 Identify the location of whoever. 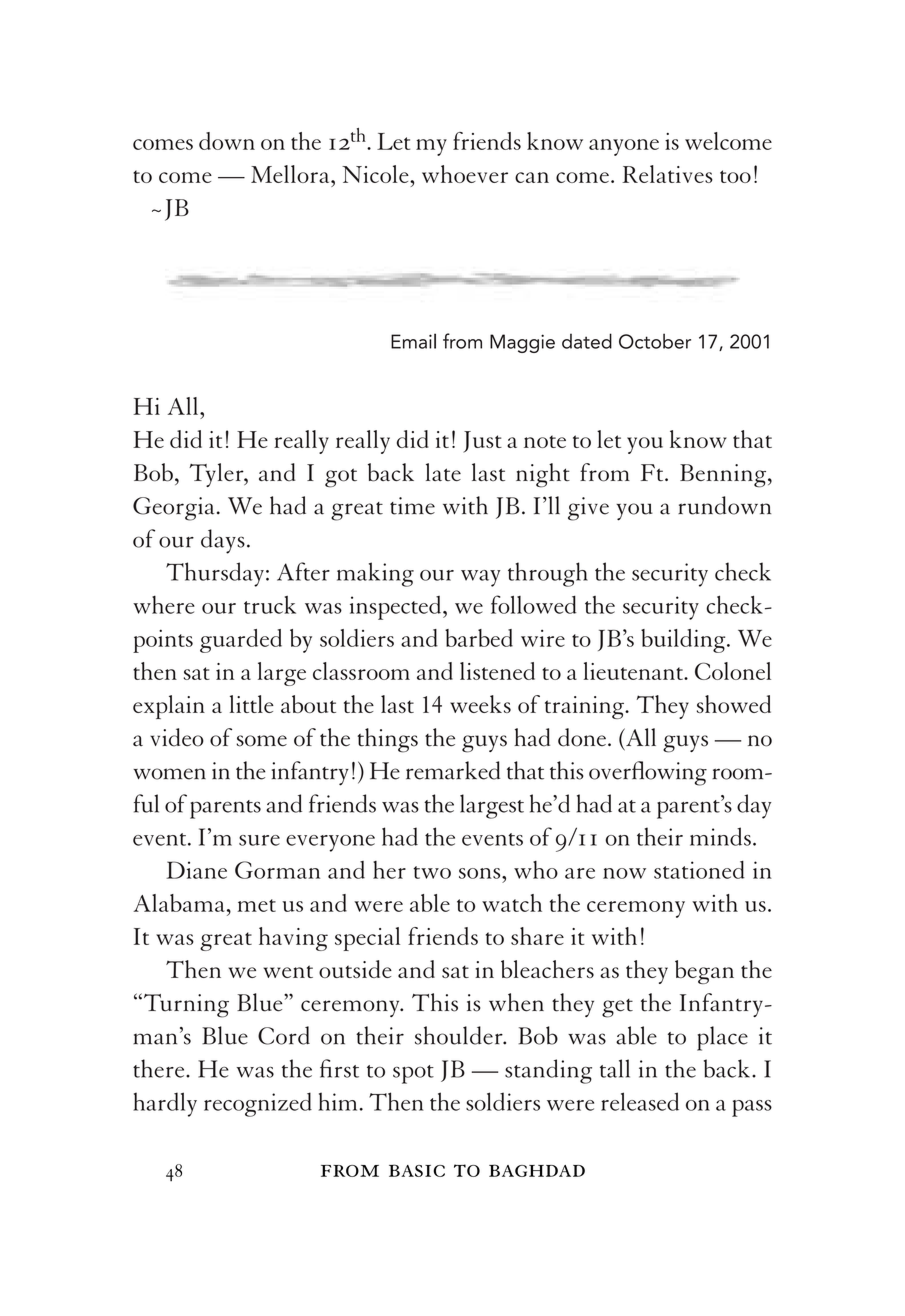
(465, 174).
